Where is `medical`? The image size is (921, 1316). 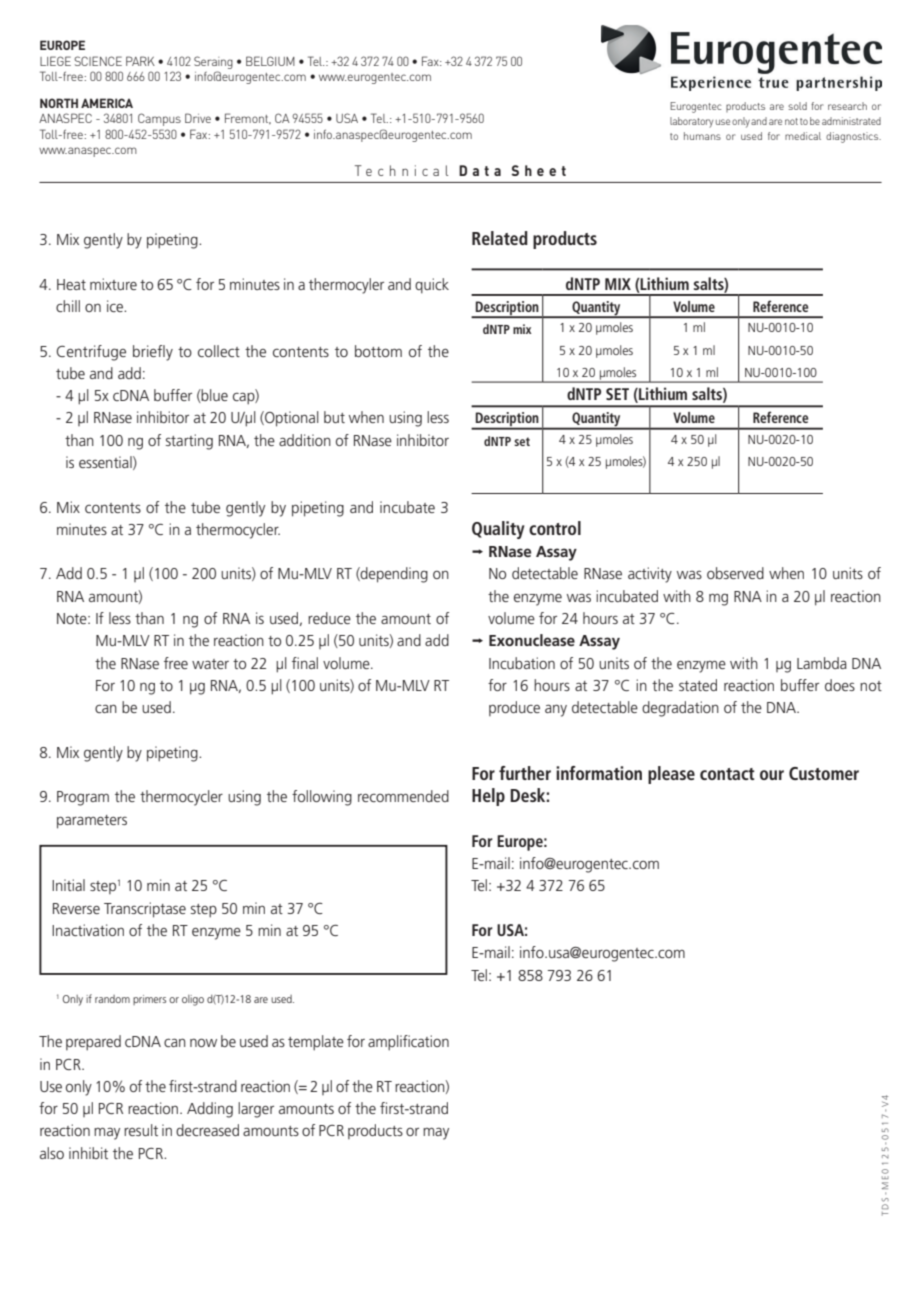 medical is located at coordinates (803, 136).
